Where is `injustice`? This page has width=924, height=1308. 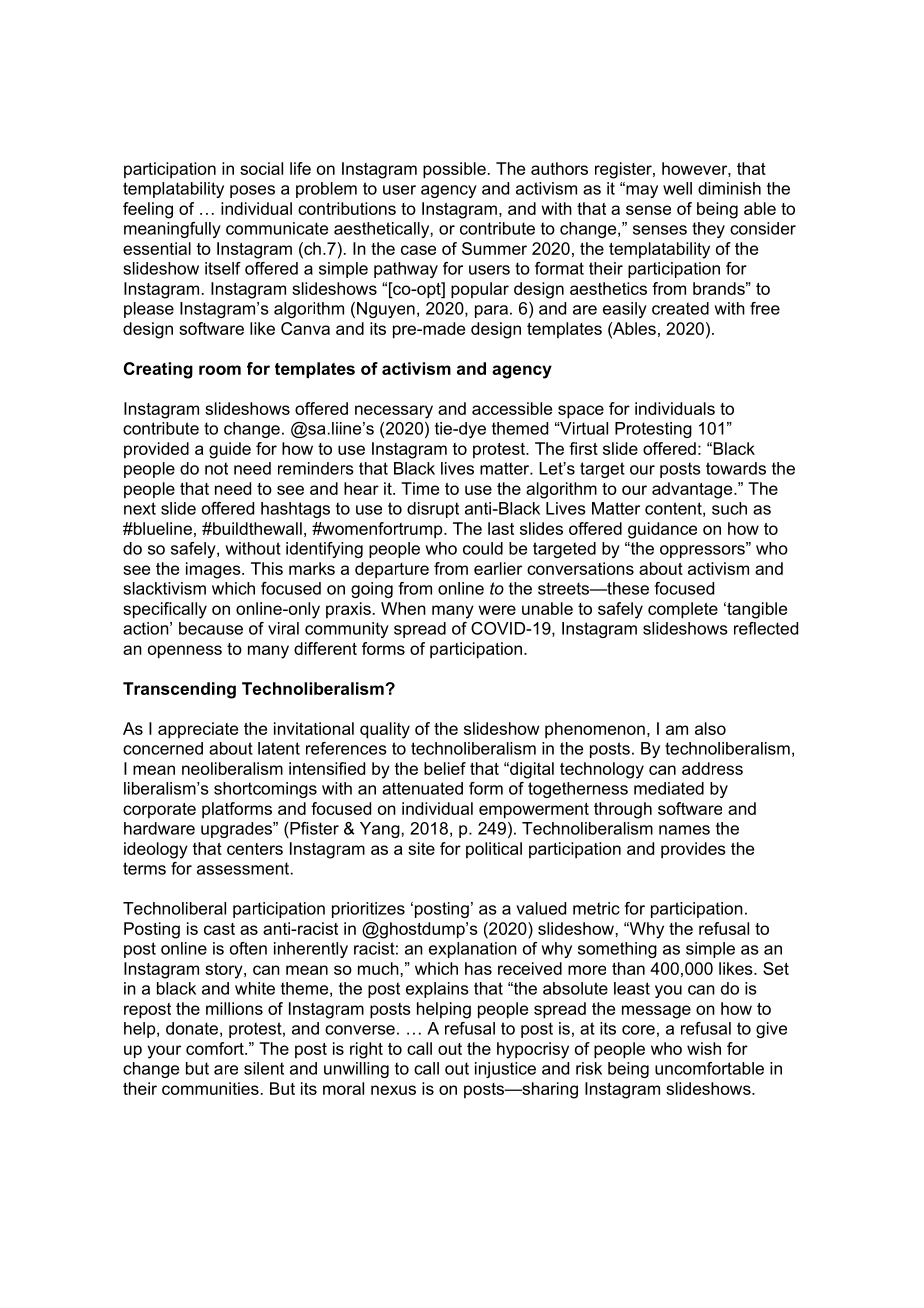
injustice is located at coordinates (505, 1070).
